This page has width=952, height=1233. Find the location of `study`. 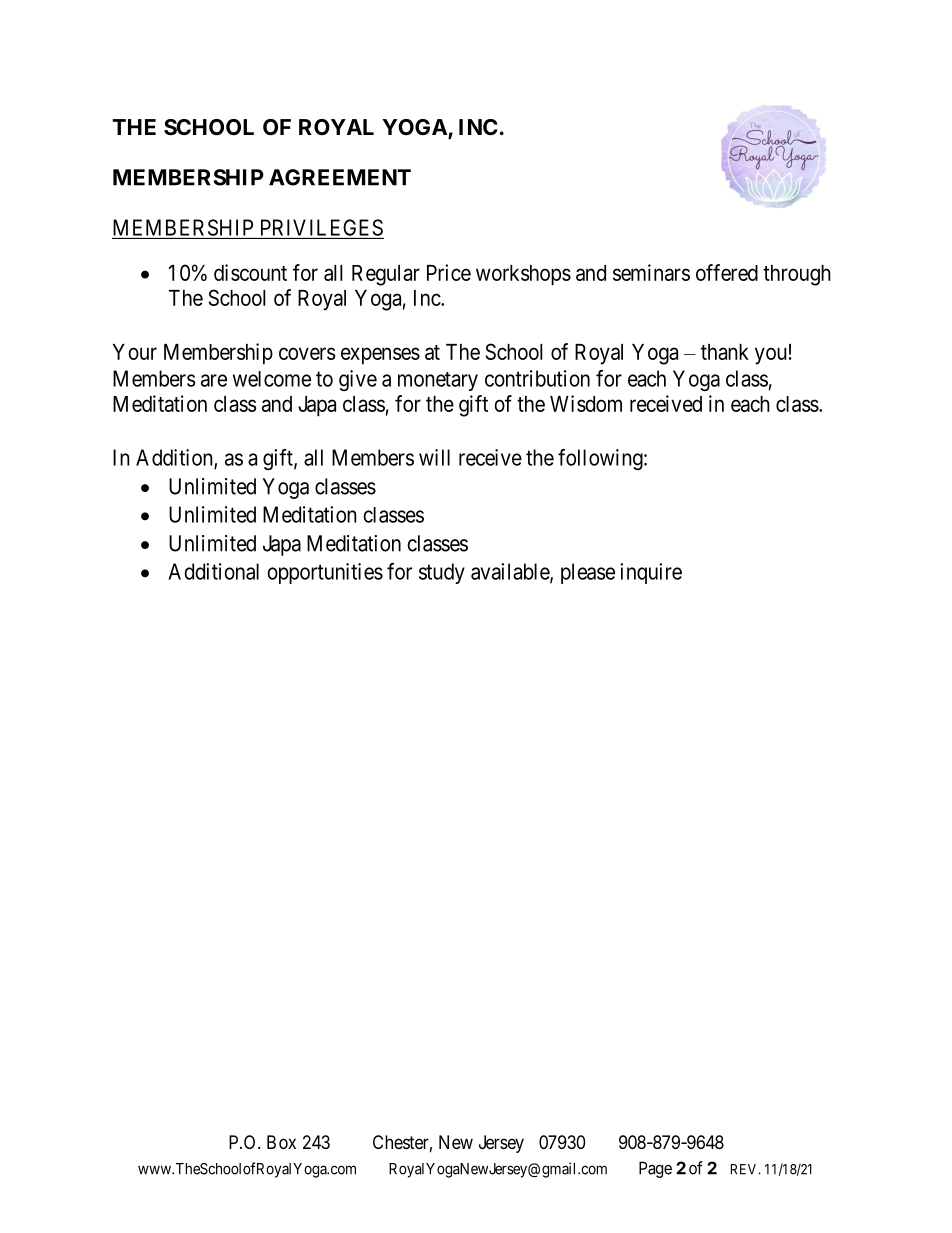

study is located at coordinates (442, 573).
